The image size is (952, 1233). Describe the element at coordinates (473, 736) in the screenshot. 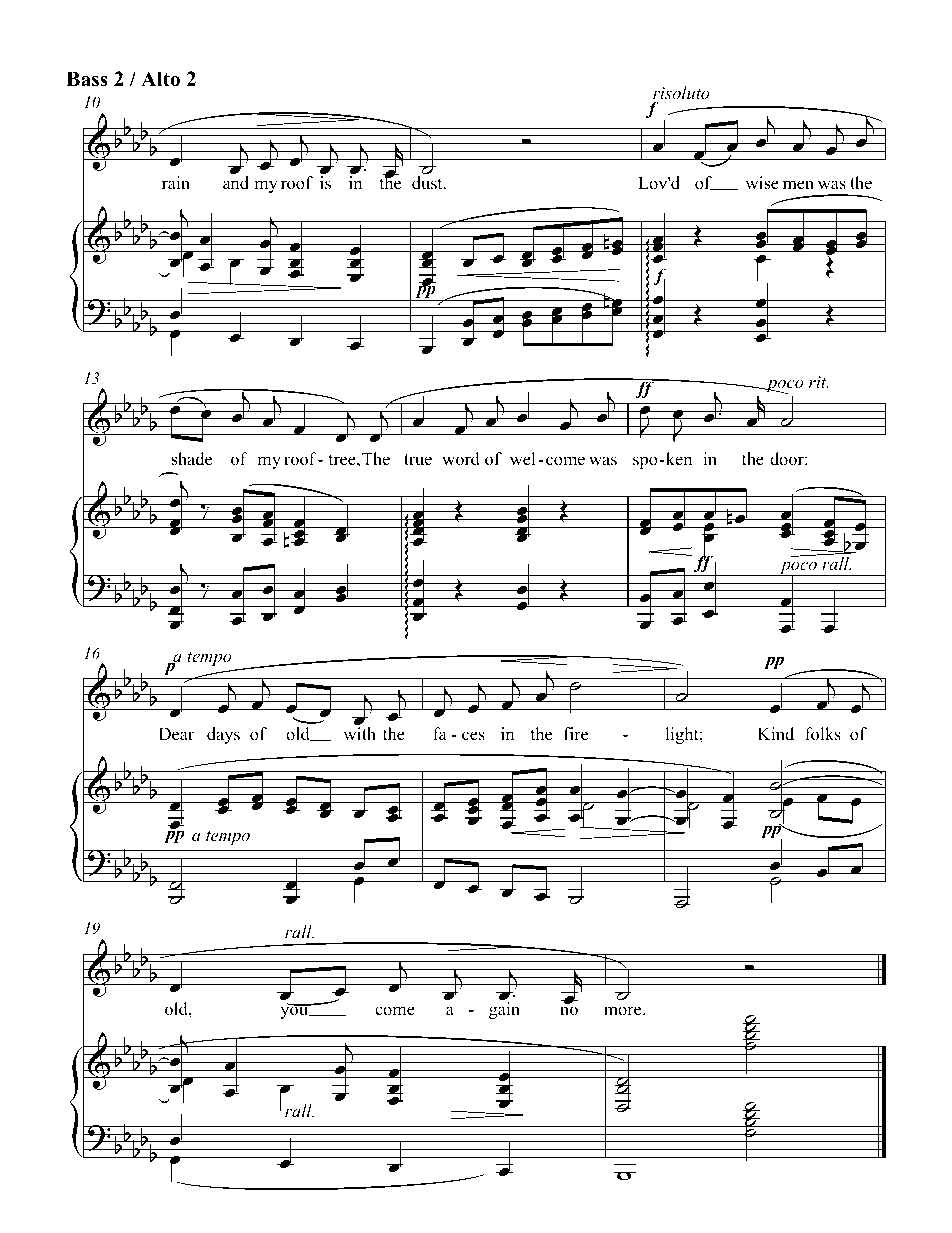

I see `ces` at that location.
